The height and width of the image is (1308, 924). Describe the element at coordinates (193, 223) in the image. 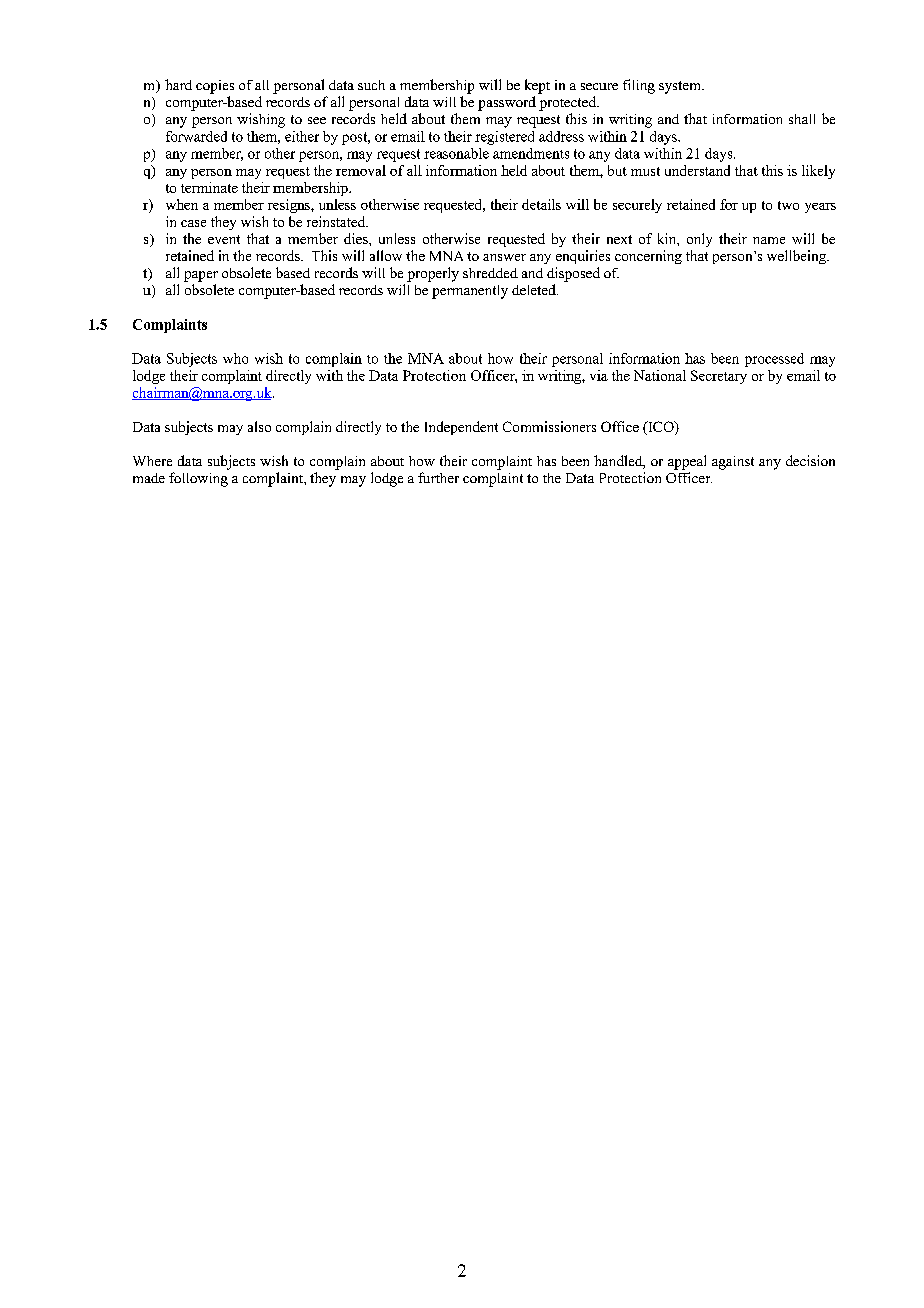

I see `case` at that location.
